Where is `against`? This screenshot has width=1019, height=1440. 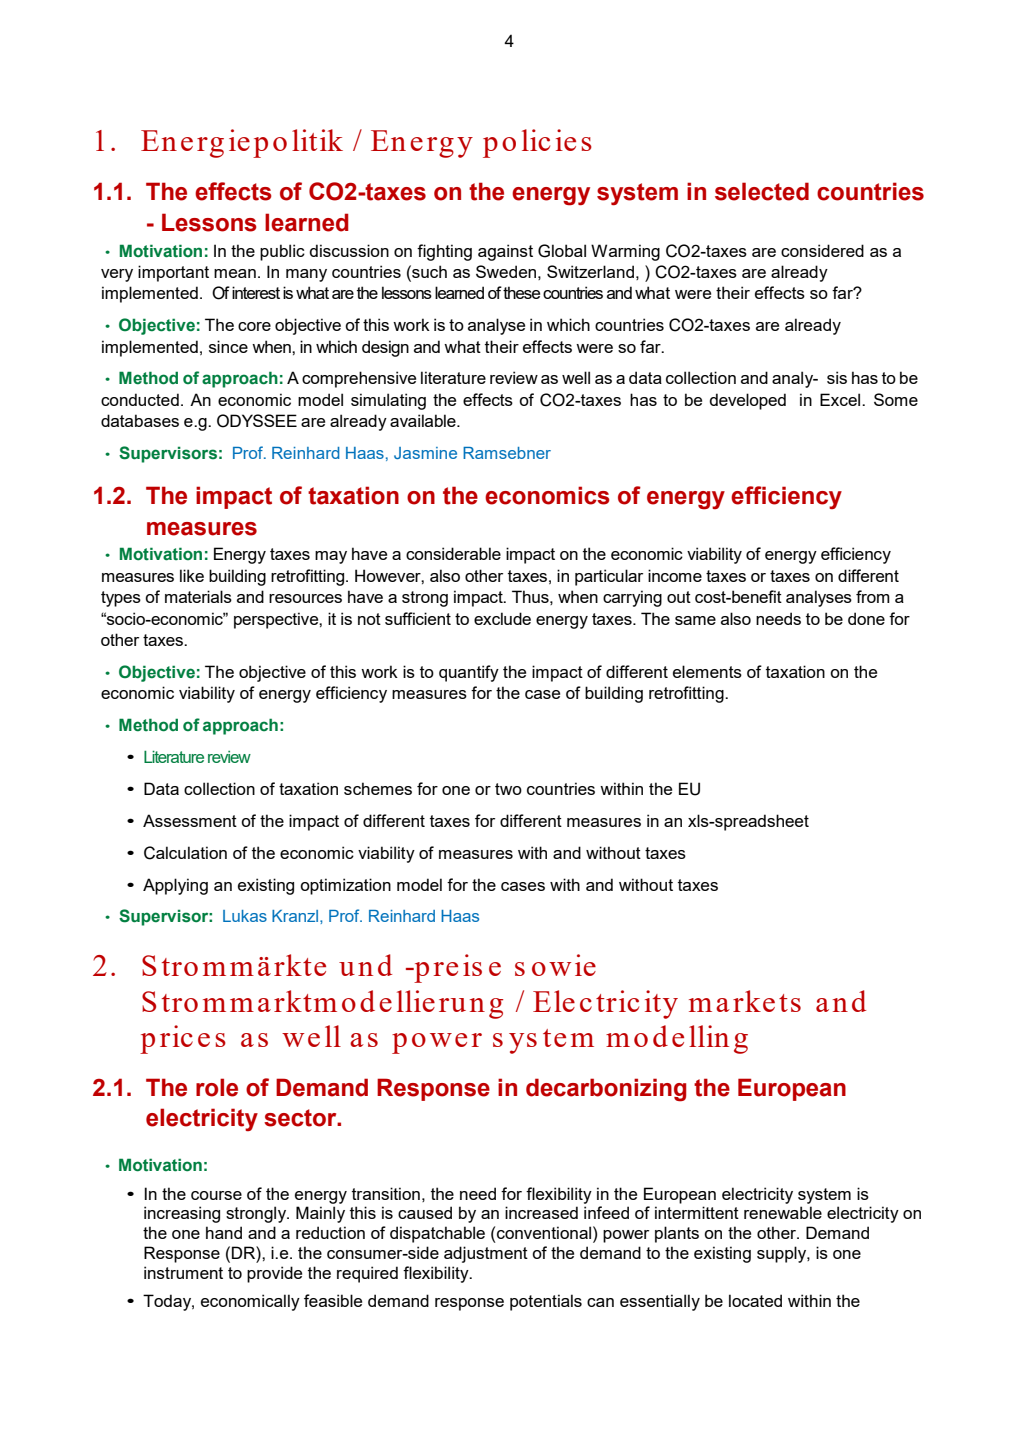 against is located at coordinates (505, 252).
